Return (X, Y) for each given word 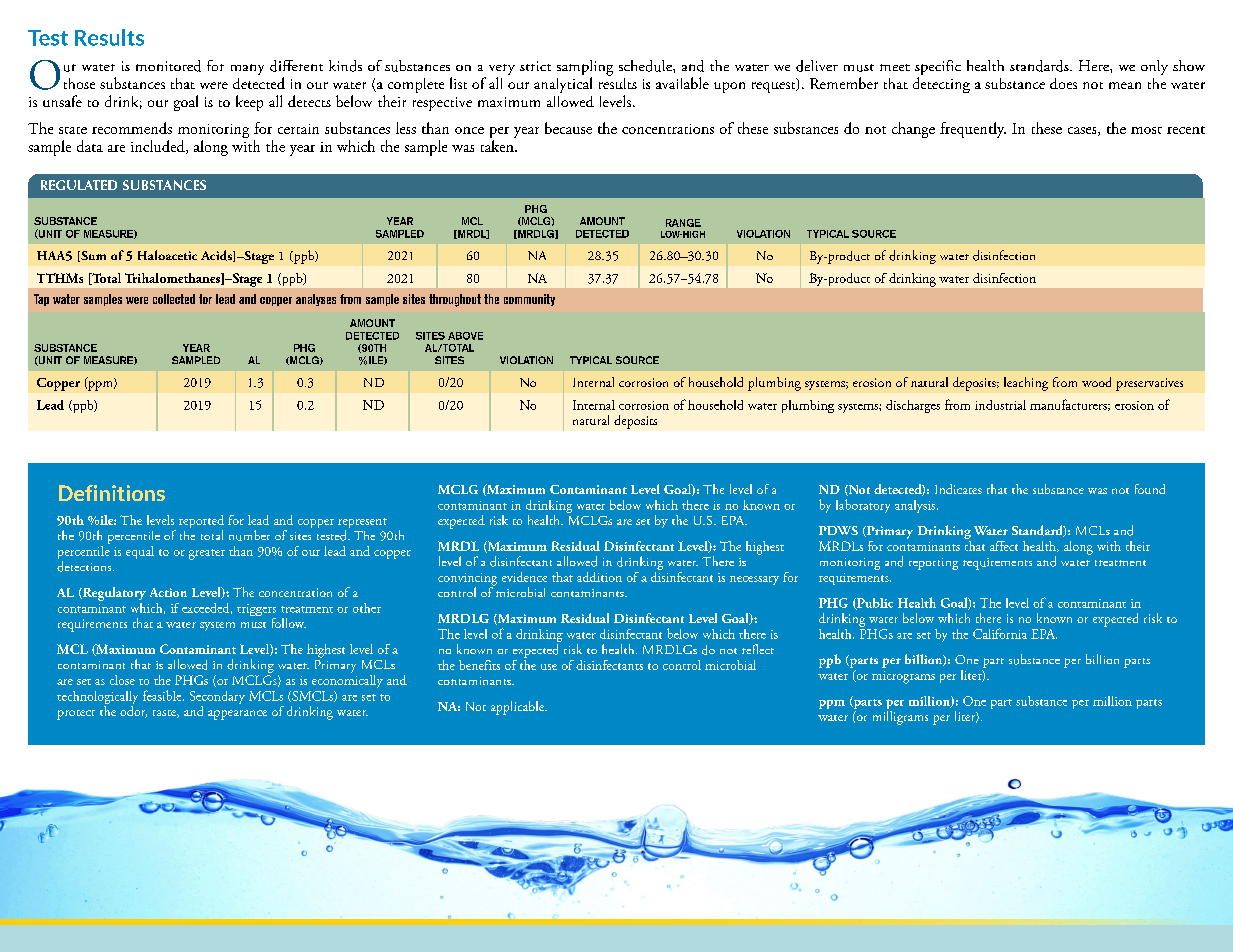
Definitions (112, 493)
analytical (563, 85)
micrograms (903, 677)
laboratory (863, 506)
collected (174, 299)
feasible (163, 695)
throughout (455, 300)
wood (1096, 382)
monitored (168, 66)
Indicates (958, 489)
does (1063, 83)
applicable (518, 708)
